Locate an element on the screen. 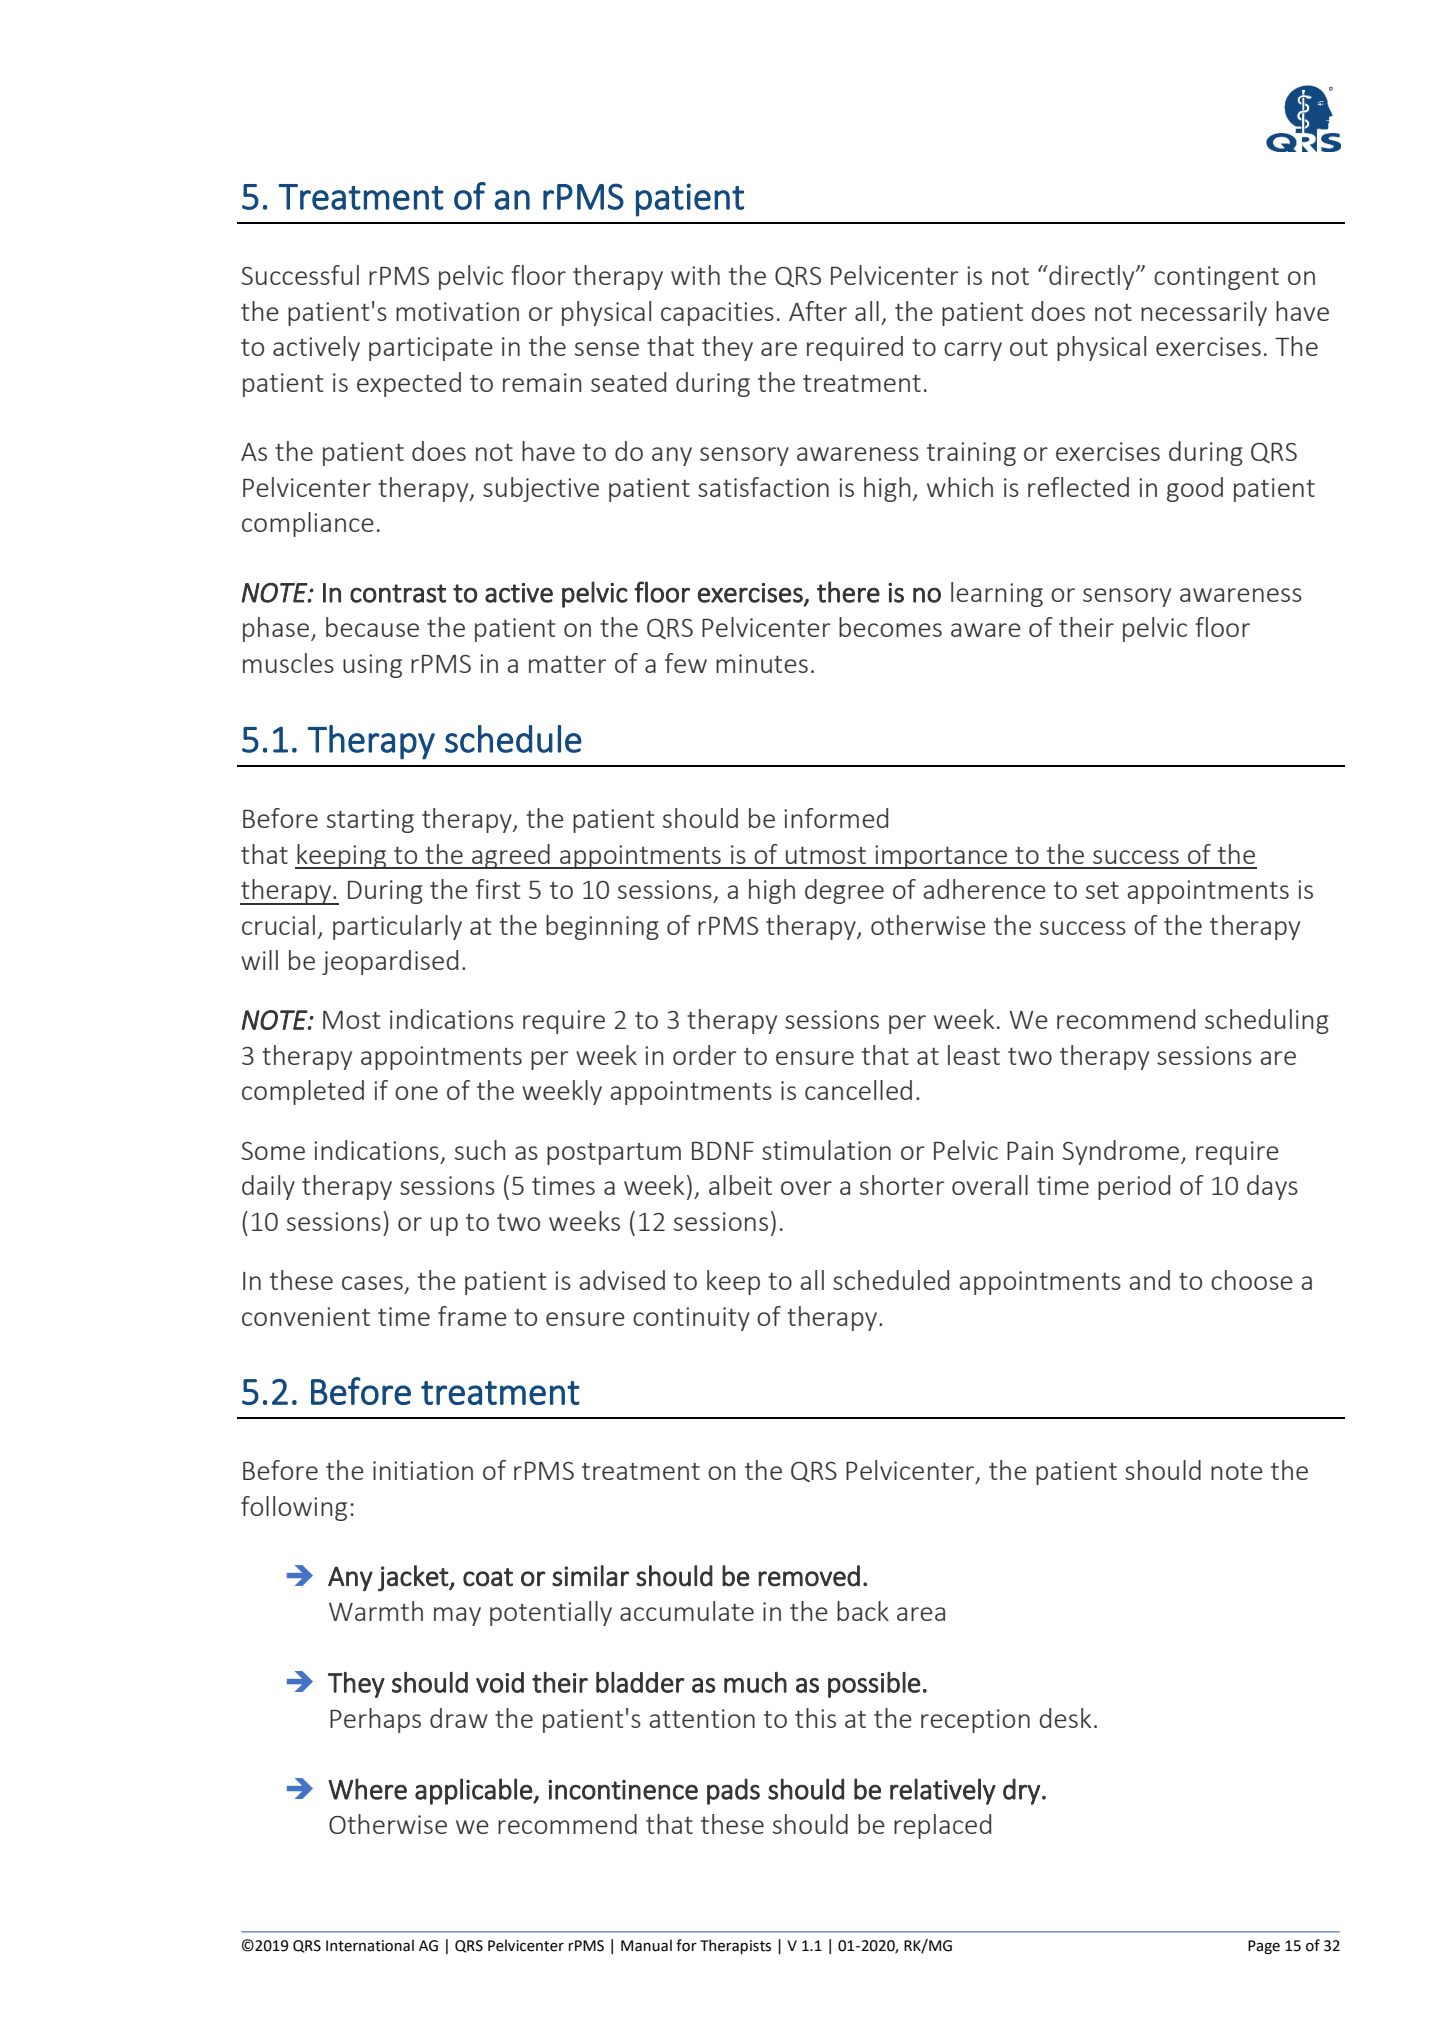  capacities is located at coordinates (717, 314).
